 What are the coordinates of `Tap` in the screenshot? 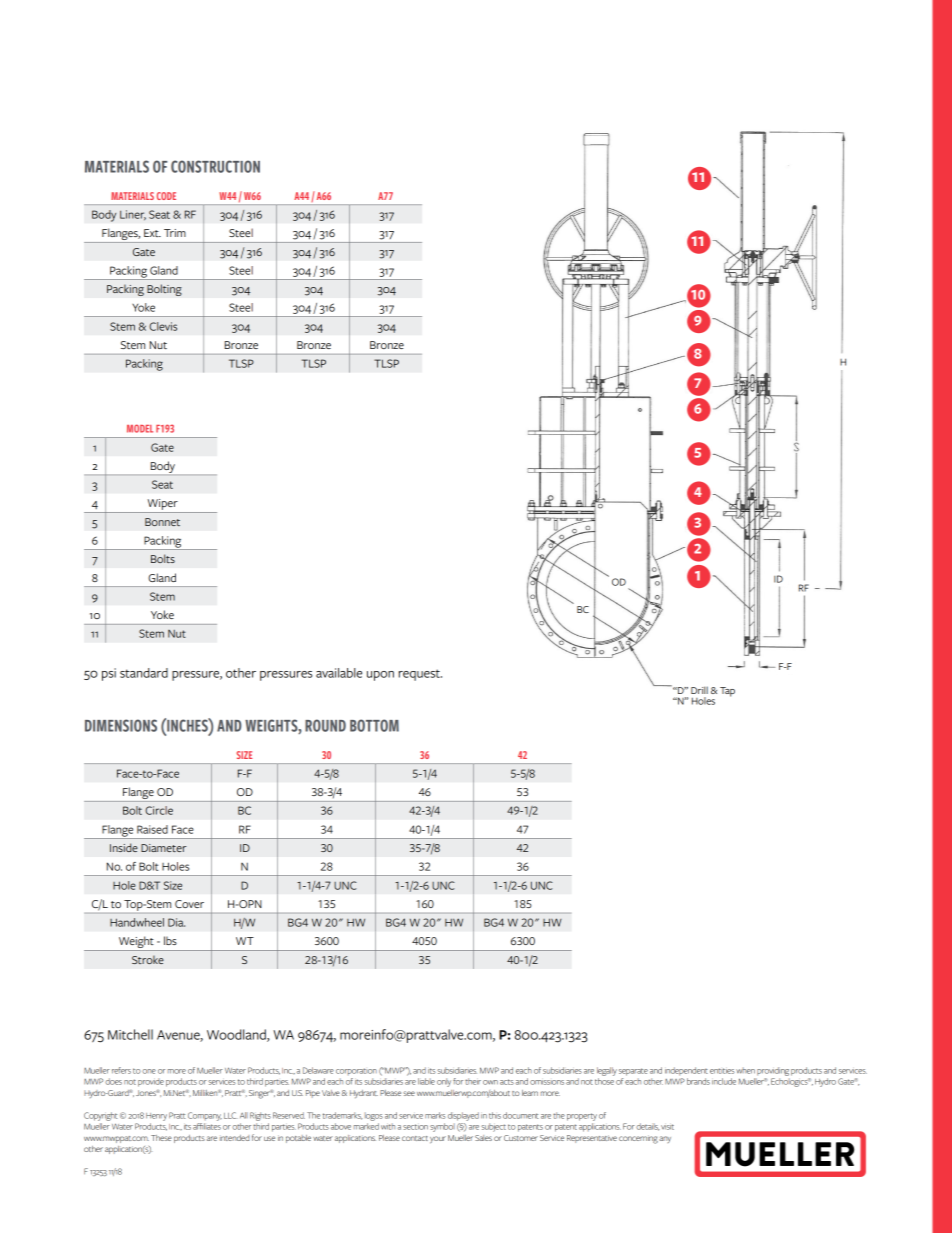 It's located at (727, 692).
